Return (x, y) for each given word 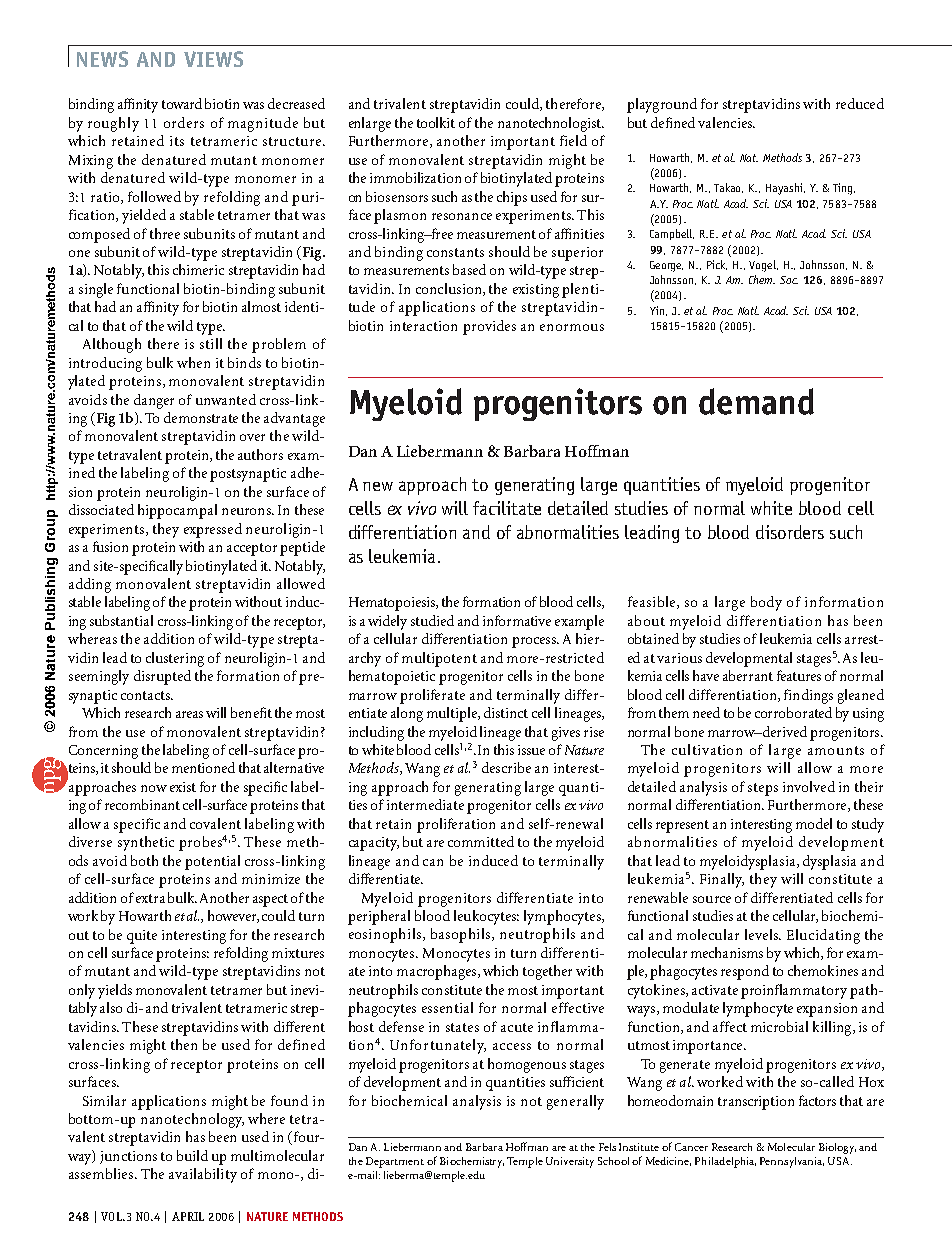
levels (763, 934)
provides (489, 327)
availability (203, 1175)
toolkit (436, 122)
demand (756, 401)
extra (150, 898)
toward (182, 103)
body (766, 603)
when (193, 362)
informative (517, 620)
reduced (860, 103)
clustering (175, 659)
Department (395, 1162)
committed (481, 841)
